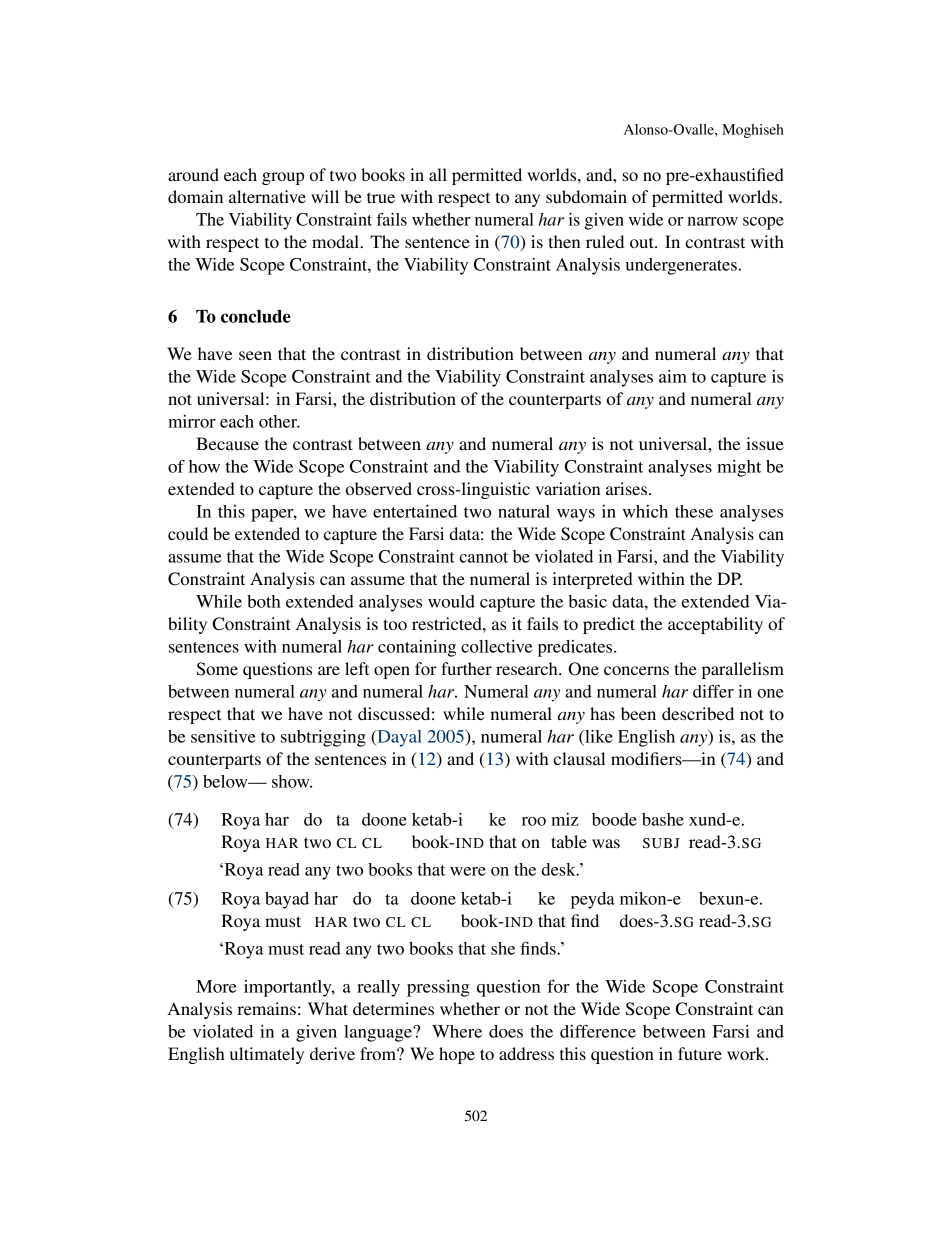  Describe the element at coordinates (700, 1053) in the image. I see `future` at that location.
